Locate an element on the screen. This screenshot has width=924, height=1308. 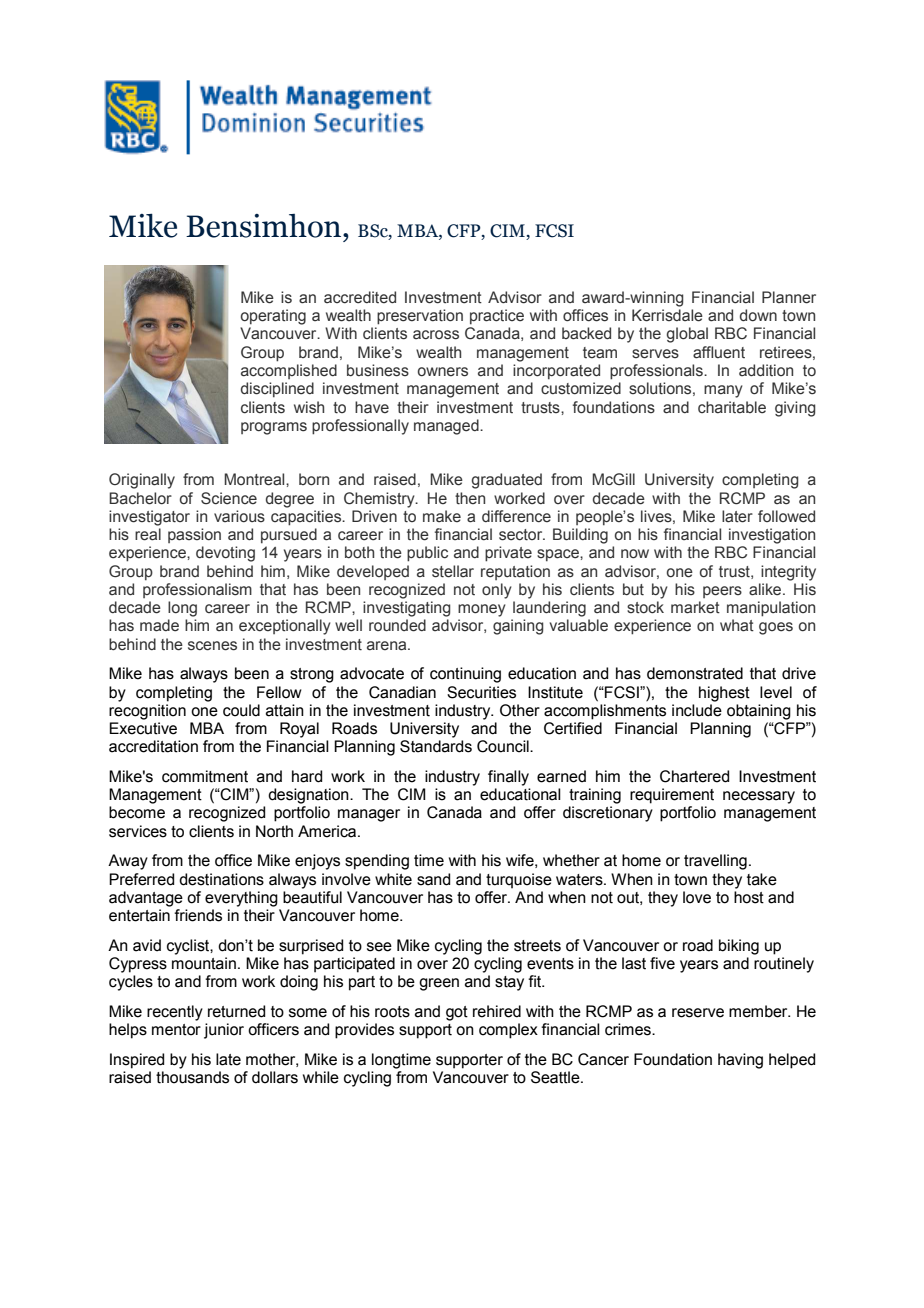
highest is located at coordinates (724, 694).
